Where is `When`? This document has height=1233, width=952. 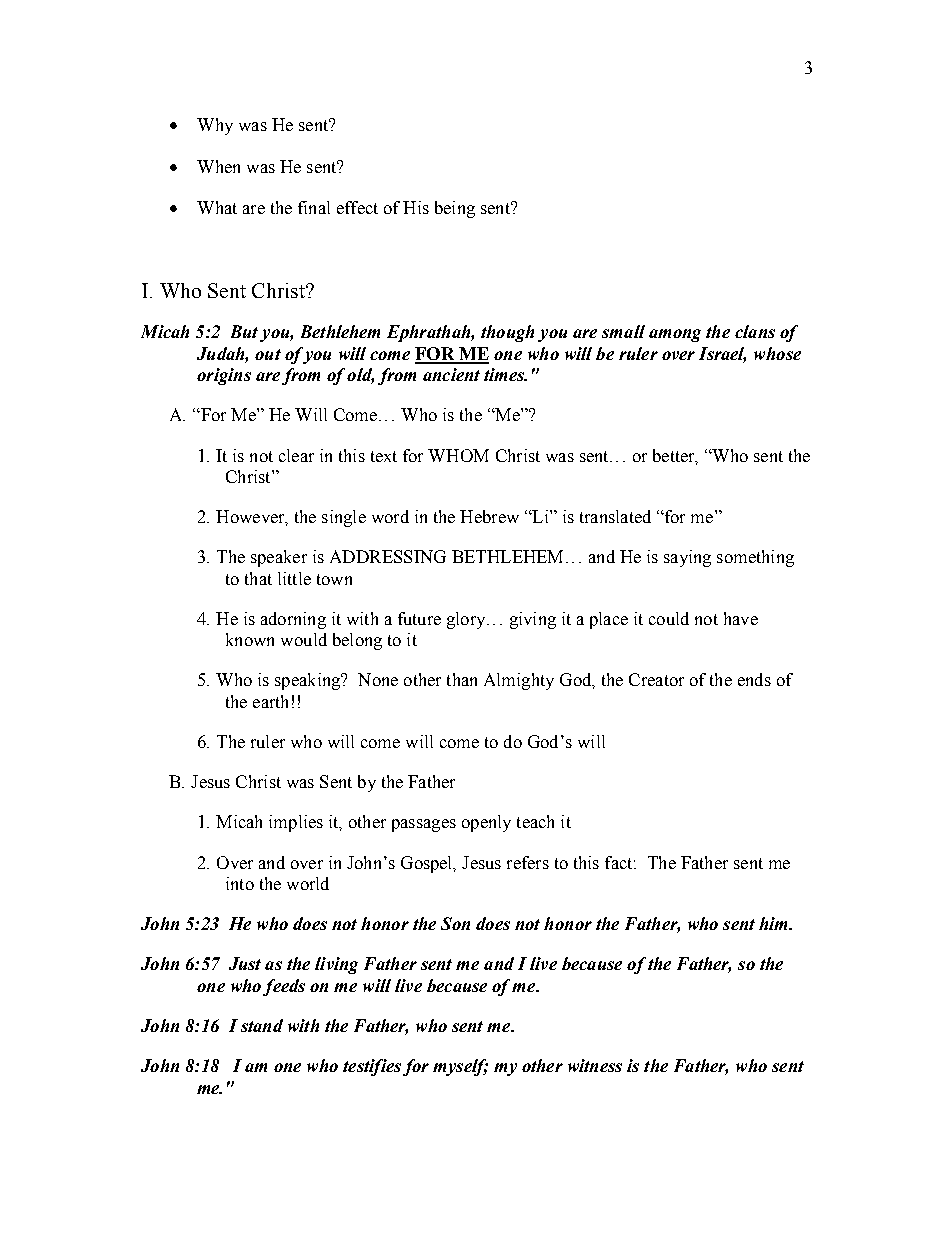 When is located at coordinates (218, 166).
